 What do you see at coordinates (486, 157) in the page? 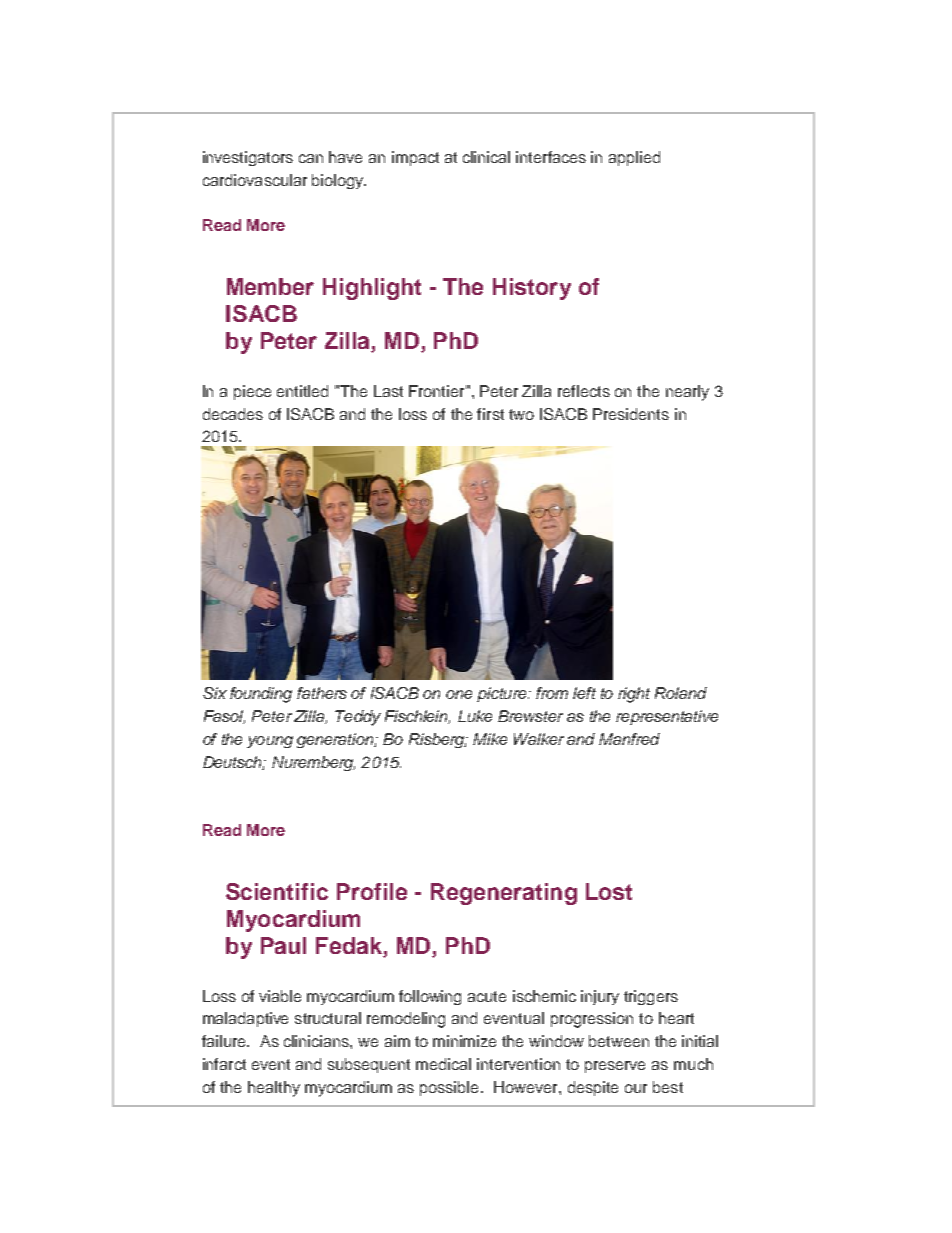
I see `clinical` at bounding box center [486, 157].
